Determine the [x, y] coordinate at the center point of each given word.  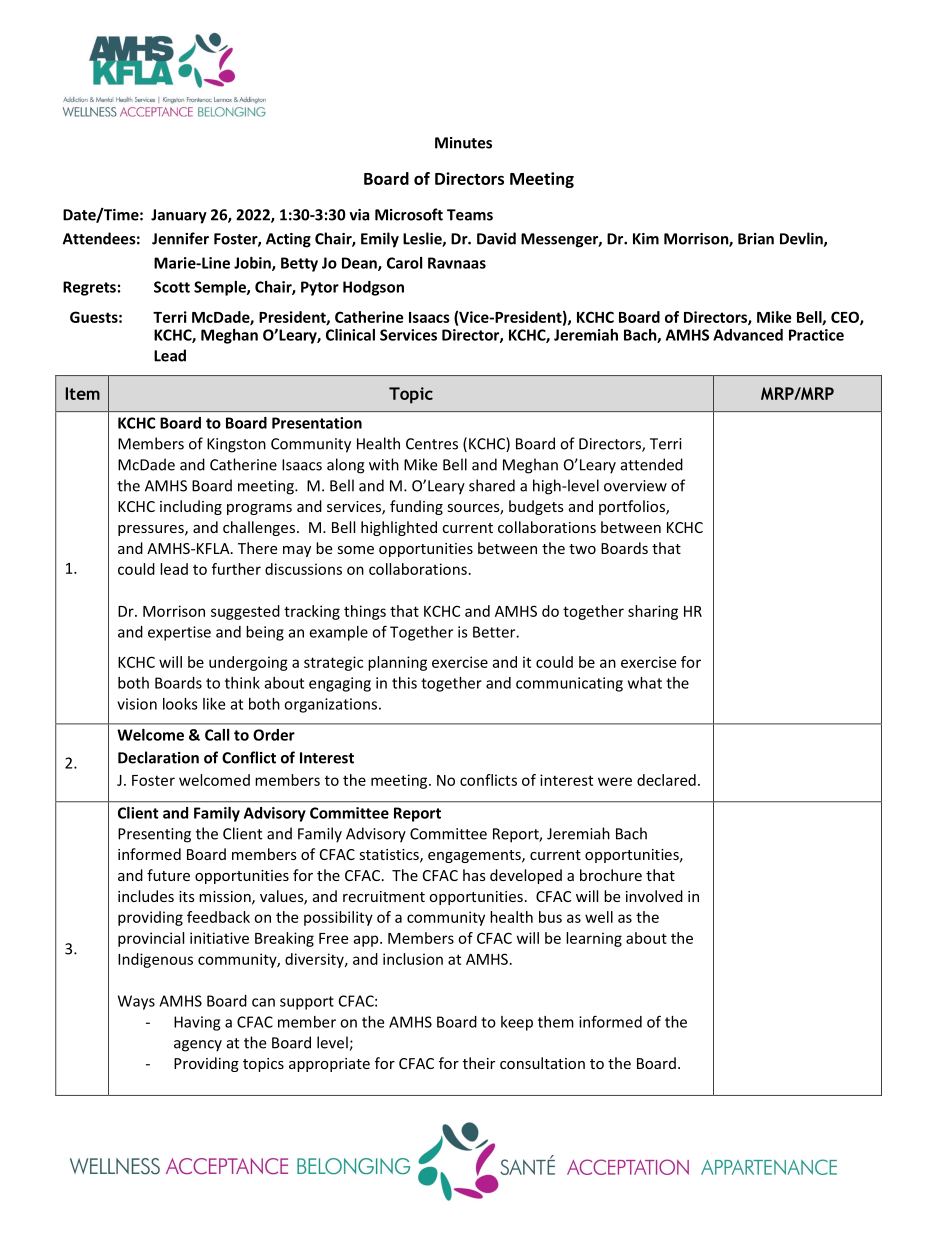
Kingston [236, 445]
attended [652, 464]
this [404, 683]
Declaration [158, 757]
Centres [432, 444]
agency [198, 1046]
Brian [756, 239]
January [179, 216]
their [479, 1063]
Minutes [463, 143]
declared [666, 780]
